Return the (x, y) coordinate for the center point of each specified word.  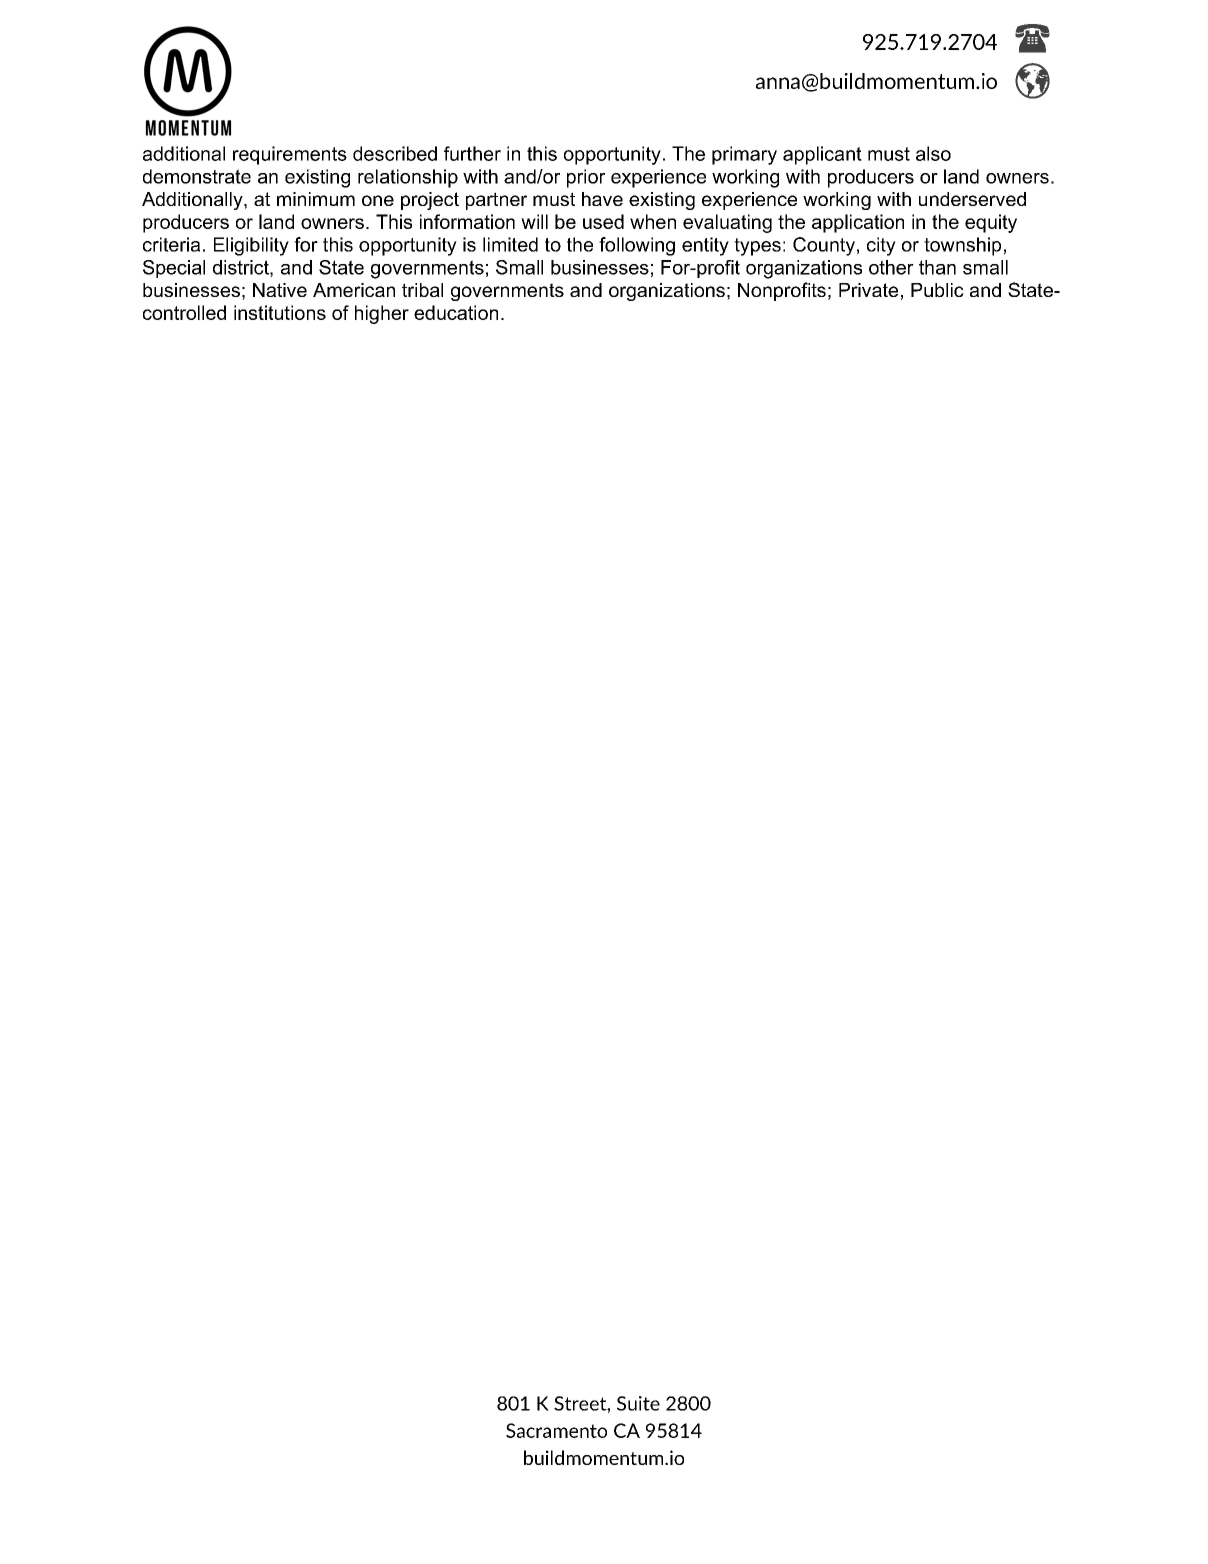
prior (586, 178)
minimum (316, 199)
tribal (422, 290)
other (891, 267)
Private (868, 290)
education (456, 312)
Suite (638, 1403)
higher (382, 314)
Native (280, 290)
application (858, 223)
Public (937, 290)
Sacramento (556, 1430)
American (354, 290)
